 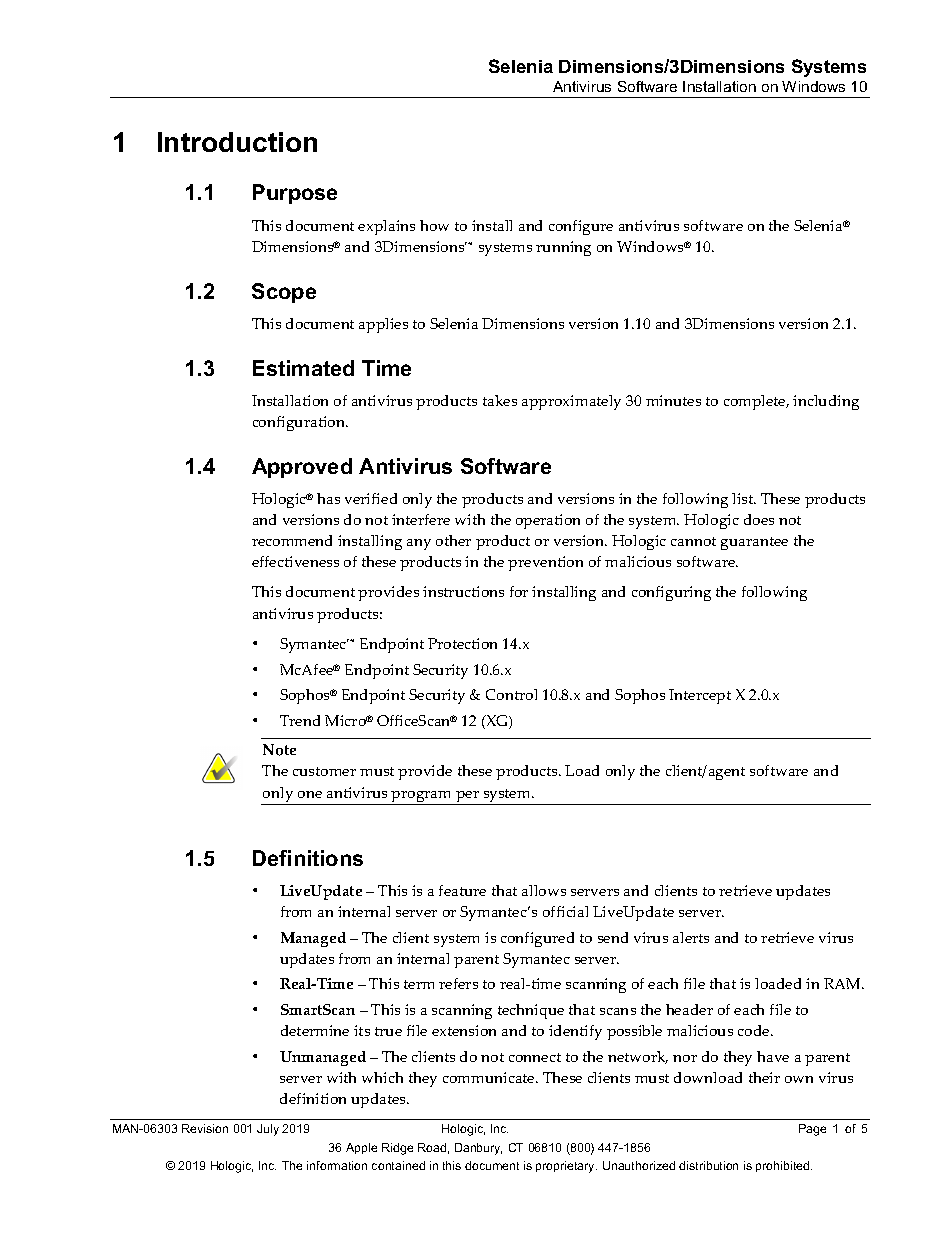 What do you see at coordinates (784, 1166) in the image?
I see `prohibited` at bounding box center [784, 1166].
